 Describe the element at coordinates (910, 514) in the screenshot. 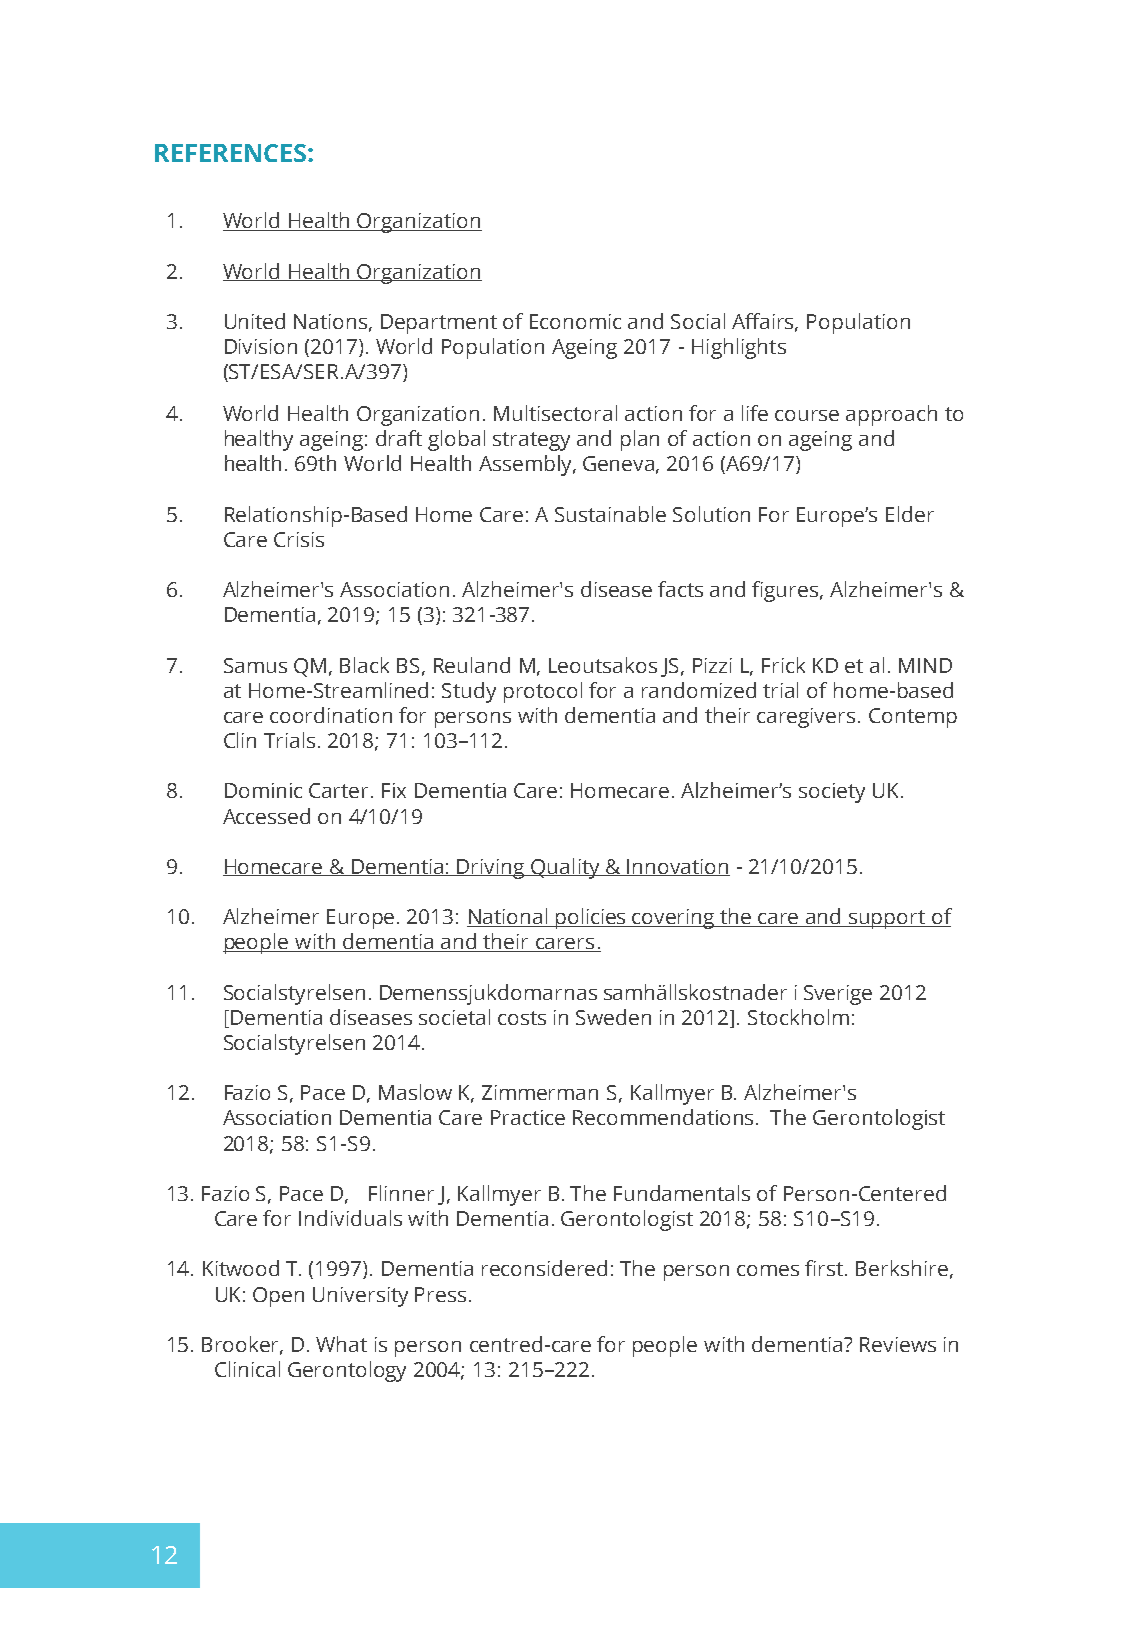

I see `Elder` at that location.
